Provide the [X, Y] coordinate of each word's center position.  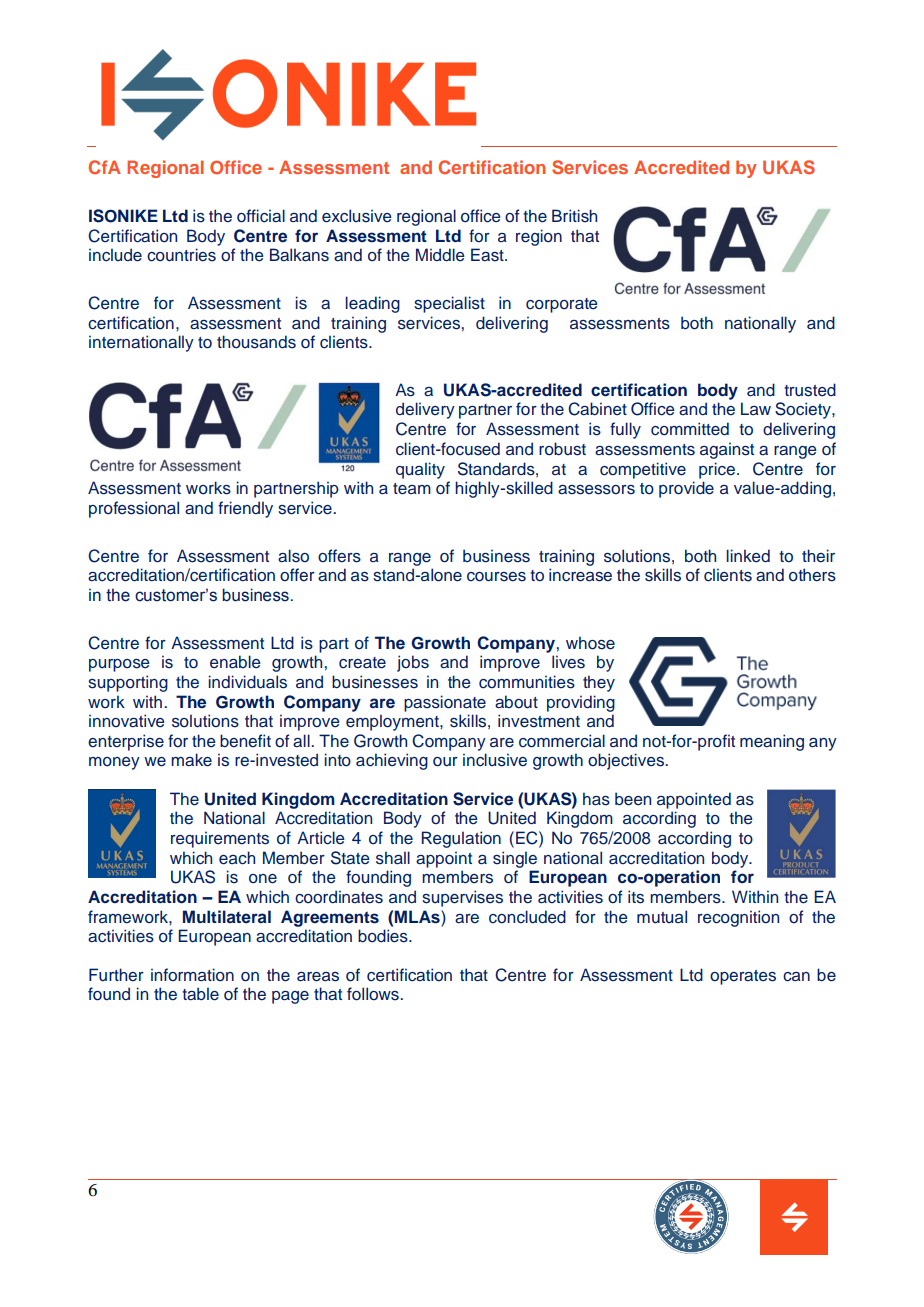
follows [373, 994]
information [192, 974]
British [574, 216]
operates [743, 977]
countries [181, 255]
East [488, 255]
